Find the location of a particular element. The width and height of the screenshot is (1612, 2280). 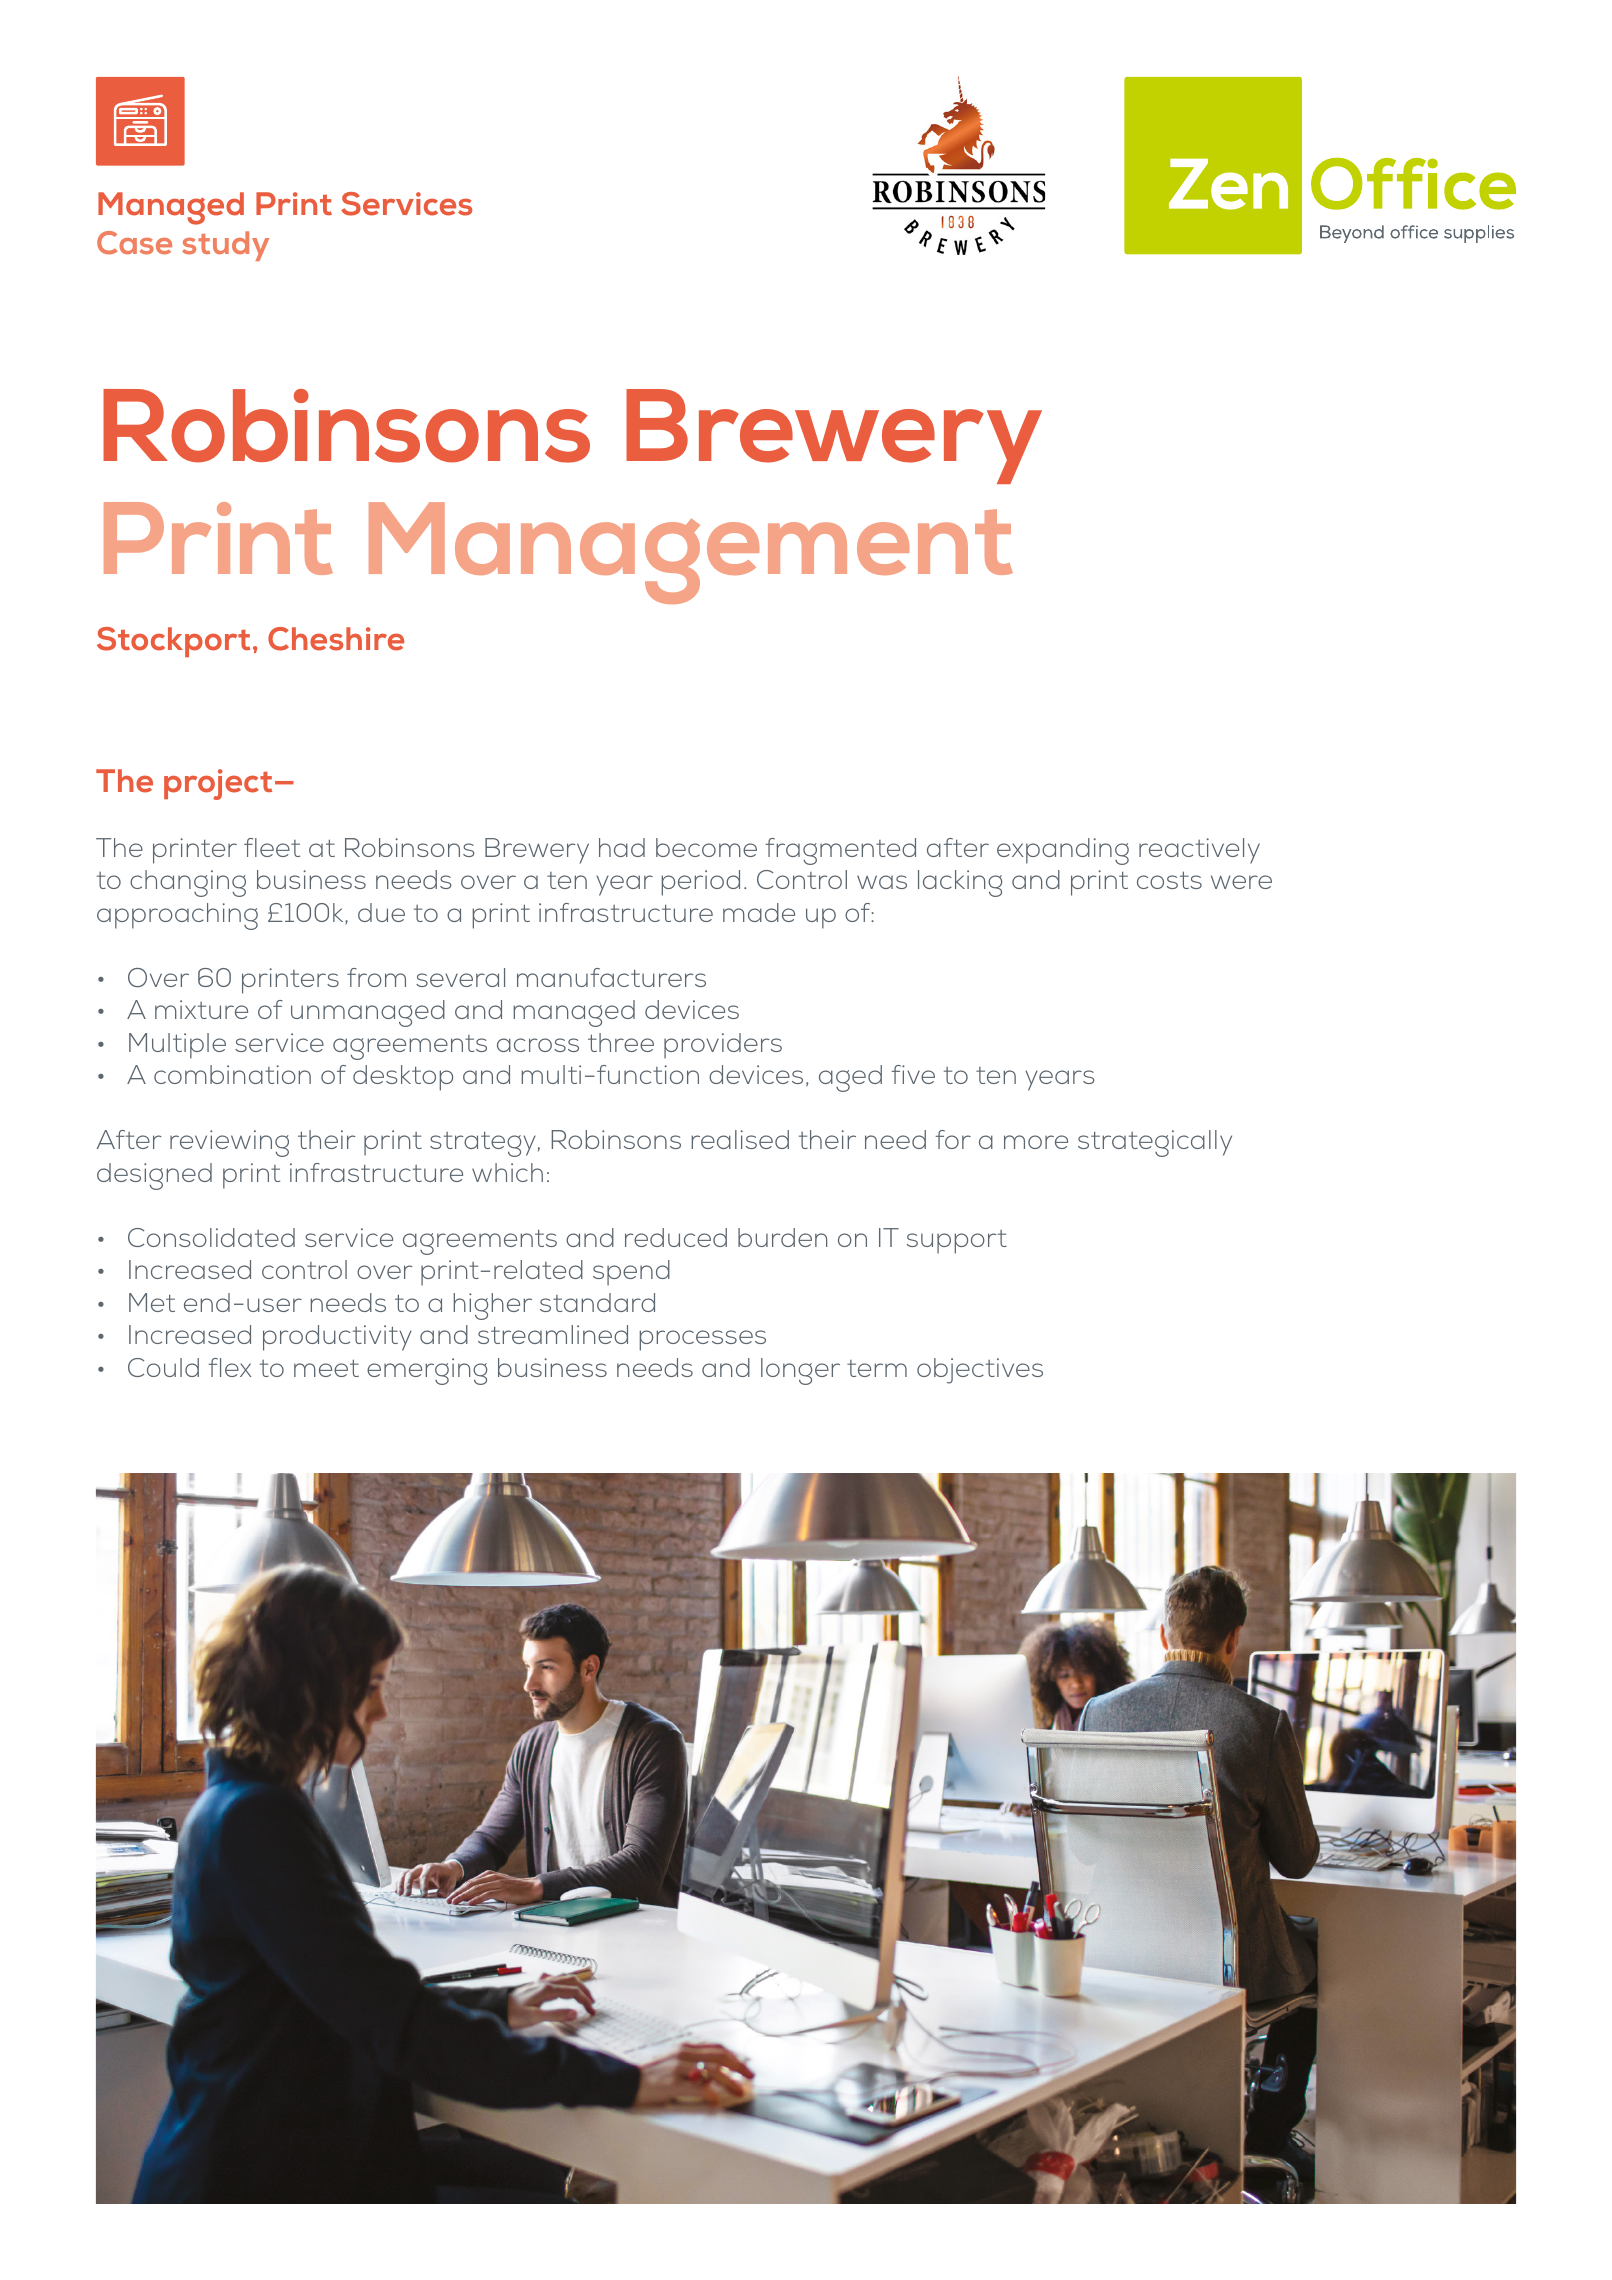

Management is located at coordinates (691, 553).
